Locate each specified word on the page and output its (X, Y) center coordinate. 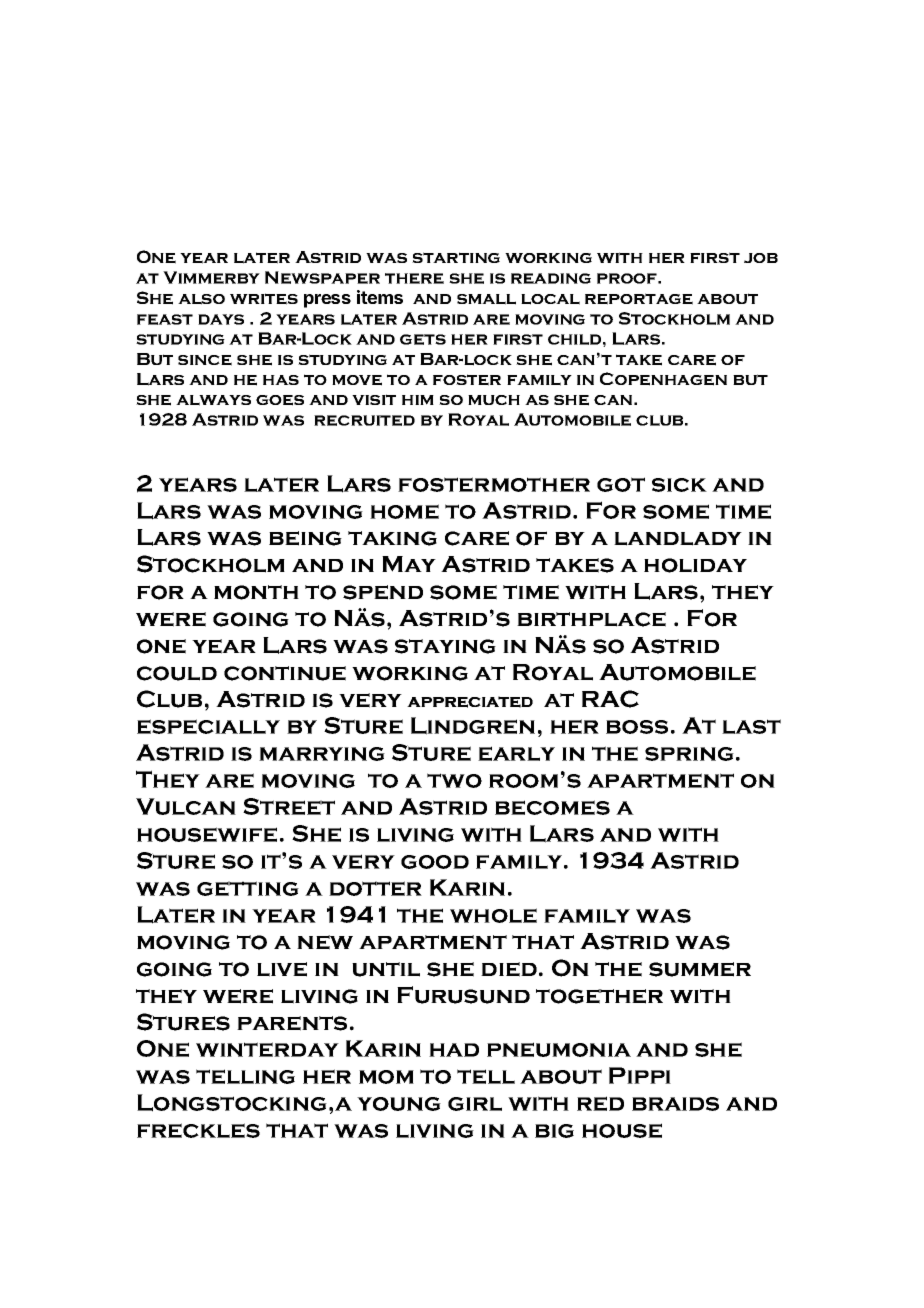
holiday (695, 565)
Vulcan (186, 806)
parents (292, 1023)
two (454, 780)
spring (689, 754)
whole (493, 915)
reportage (639, 299)
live (282, 969)
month (256, 592)
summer (700, 969)
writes (264, 299)
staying (445, 646)
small (486, 299)
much (494, 400)
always (213, 400)
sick (679, 485)
